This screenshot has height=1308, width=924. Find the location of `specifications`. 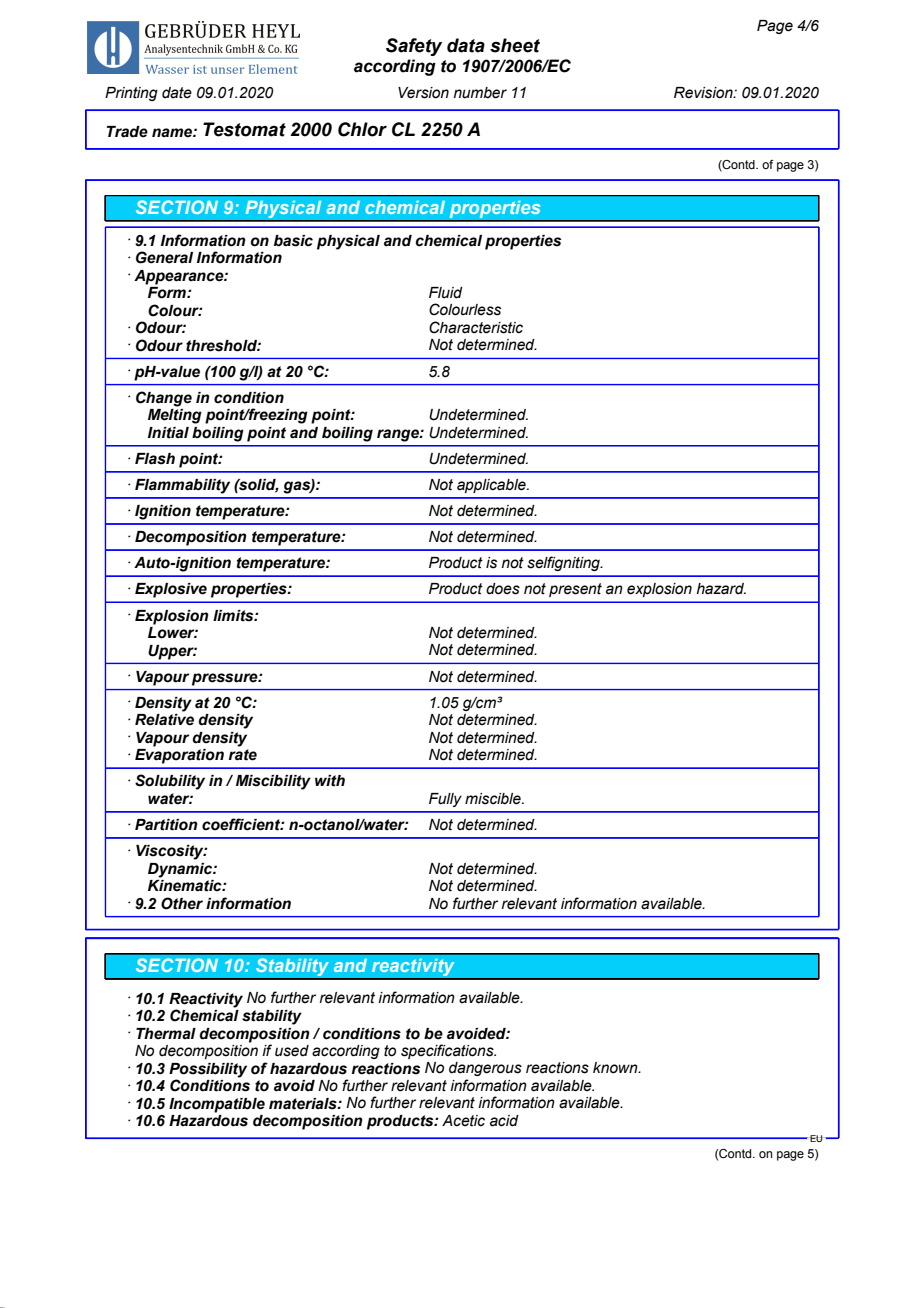

specifications is located at coordinates (448, 1051).
